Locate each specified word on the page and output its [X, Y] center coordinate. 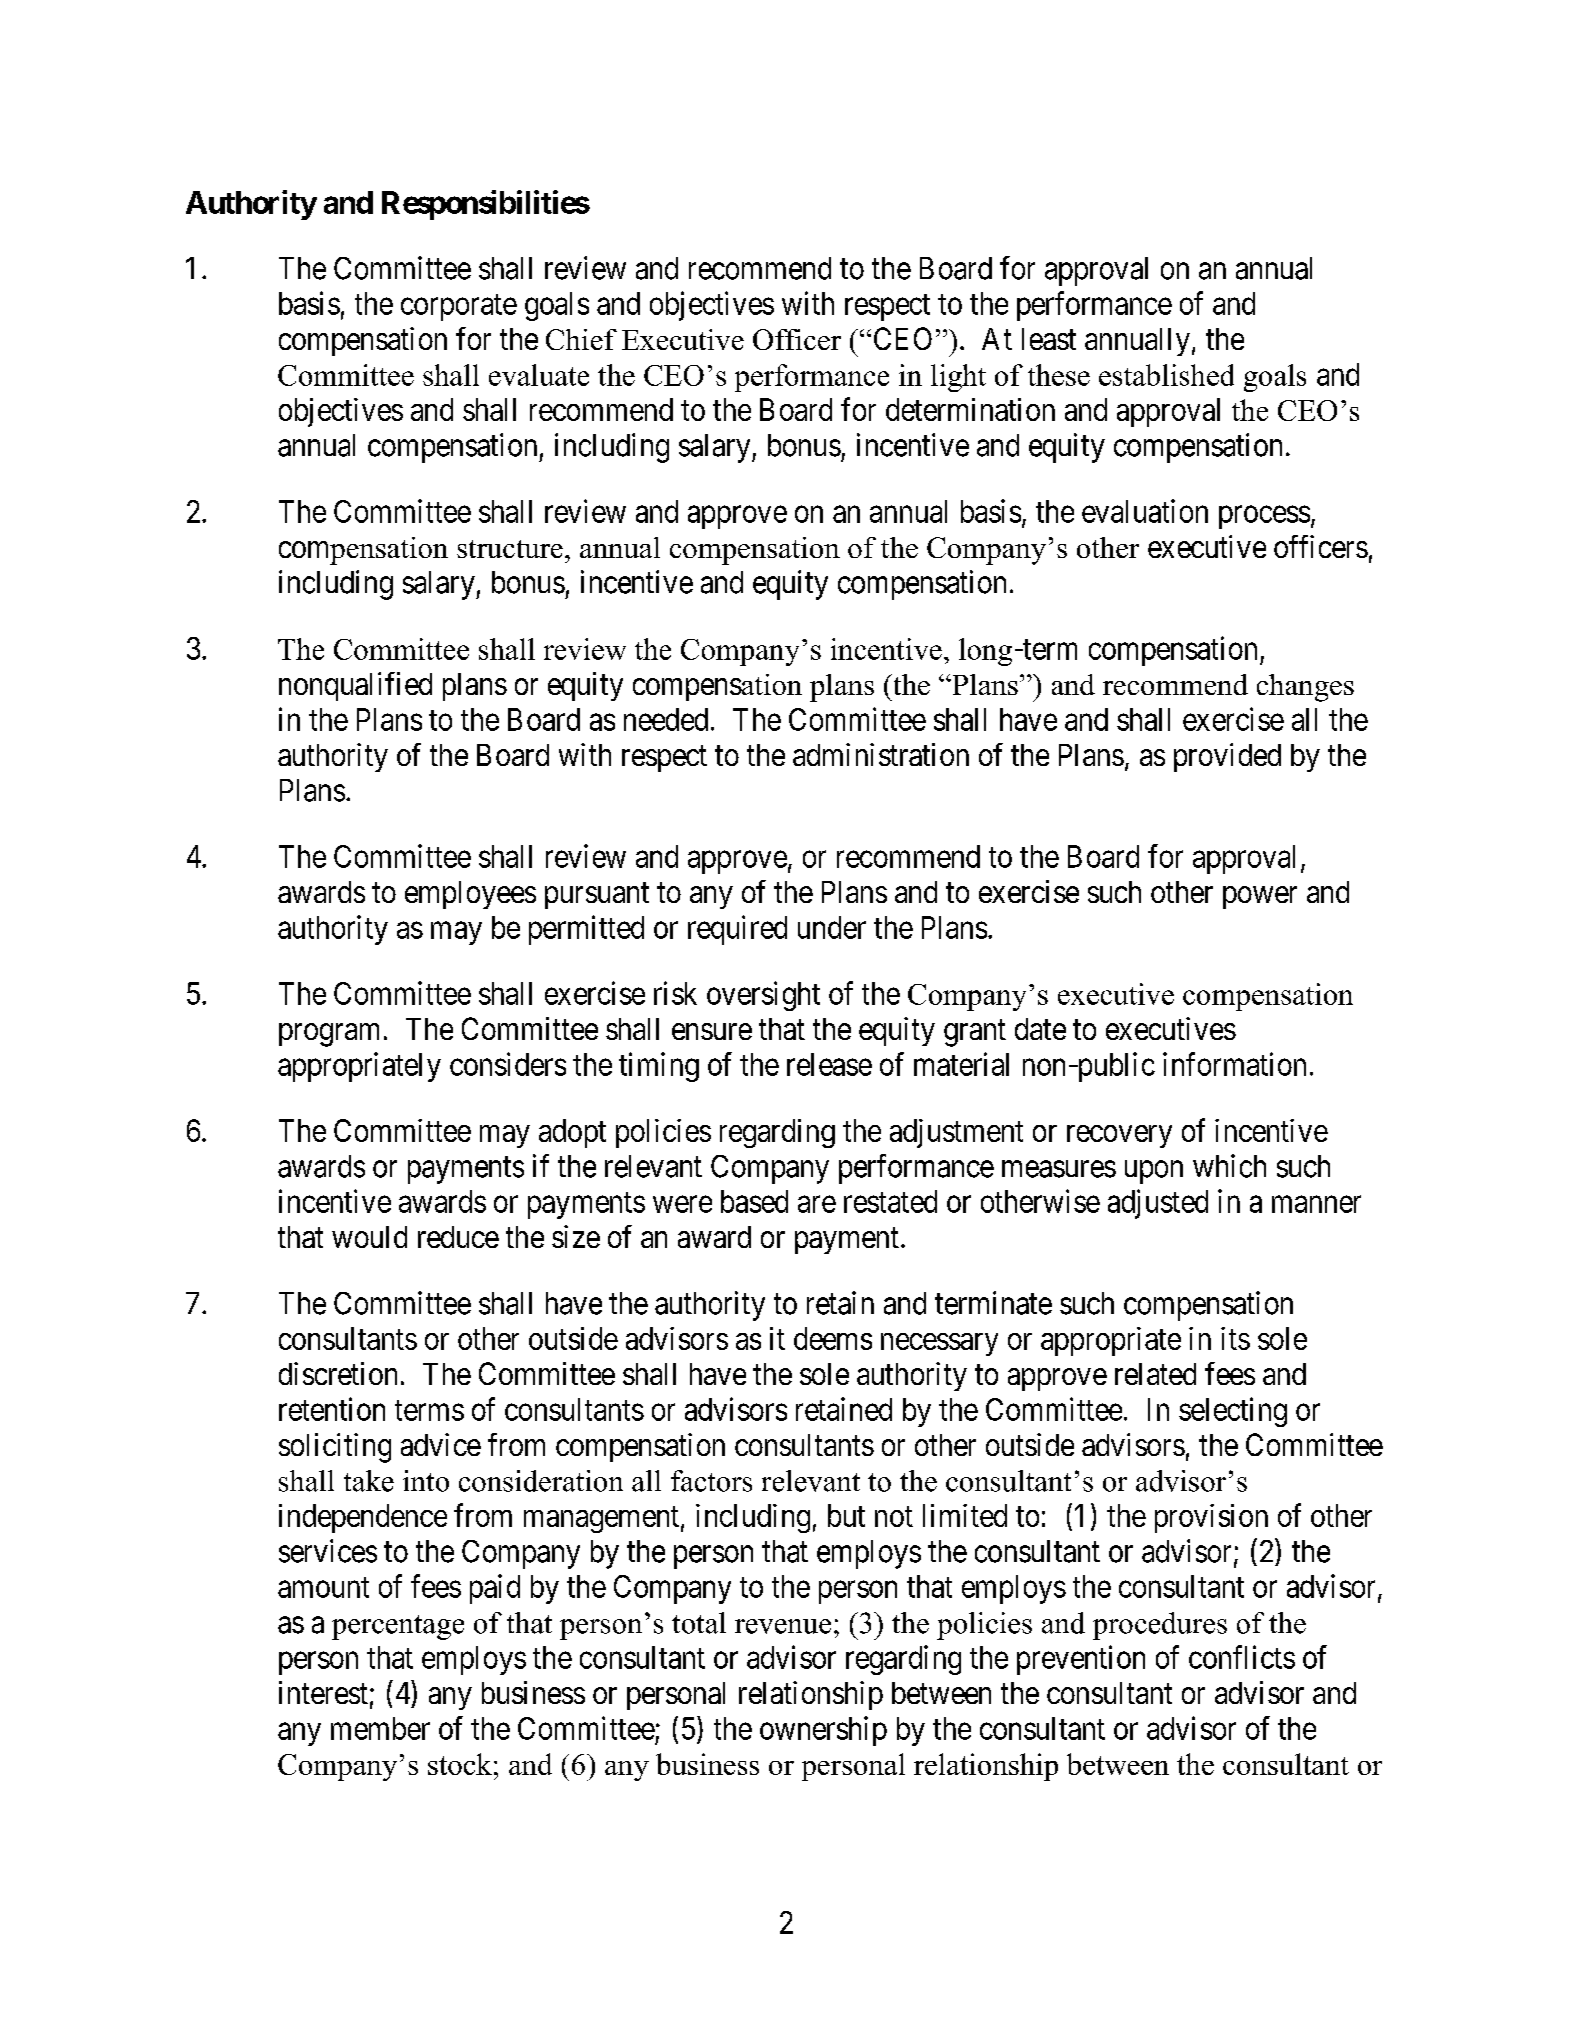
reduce [458, 1237]
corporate [459, 307]
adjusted [1158, 1204]
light [958, 378]
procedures [1160, 1626]
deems [833, 1338]
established [1166, 375]
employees [470, 895]
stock [460, 1764]
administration [881, 754]
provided [1227, 757]
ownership [823, 1731]
